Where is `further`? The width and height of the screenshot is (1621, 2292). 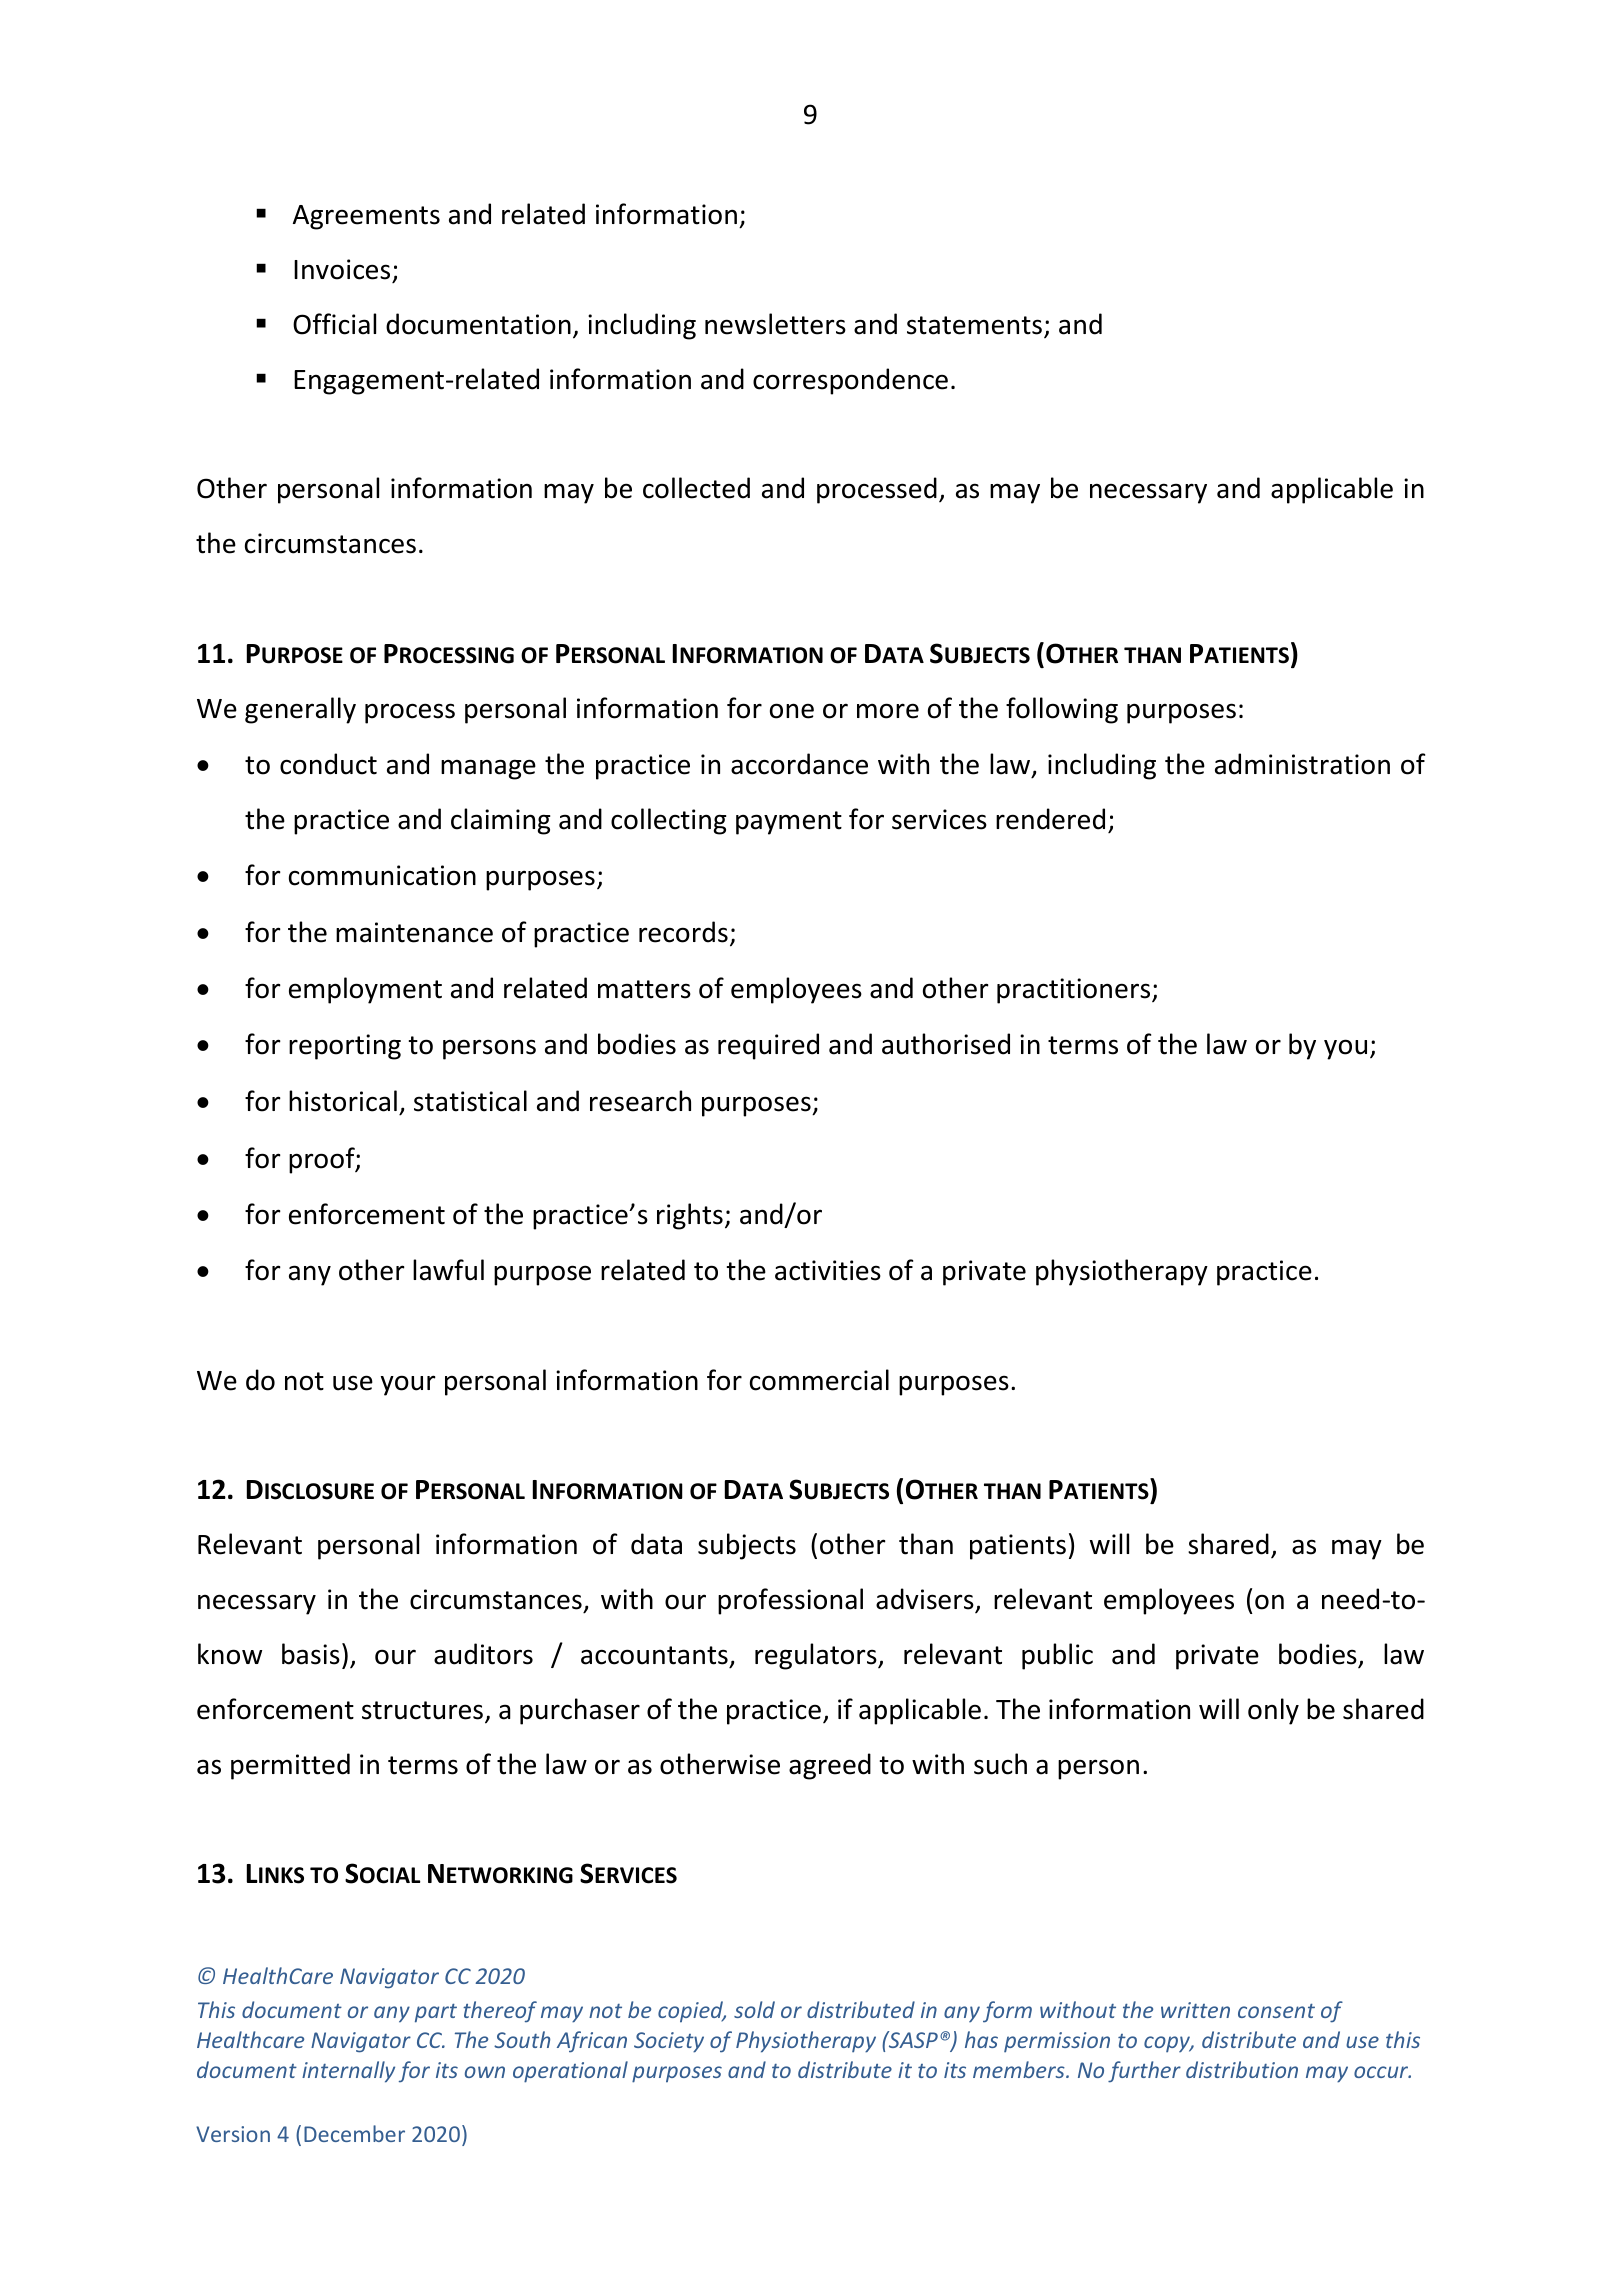
further is located at coordinates (1144, 2072).
